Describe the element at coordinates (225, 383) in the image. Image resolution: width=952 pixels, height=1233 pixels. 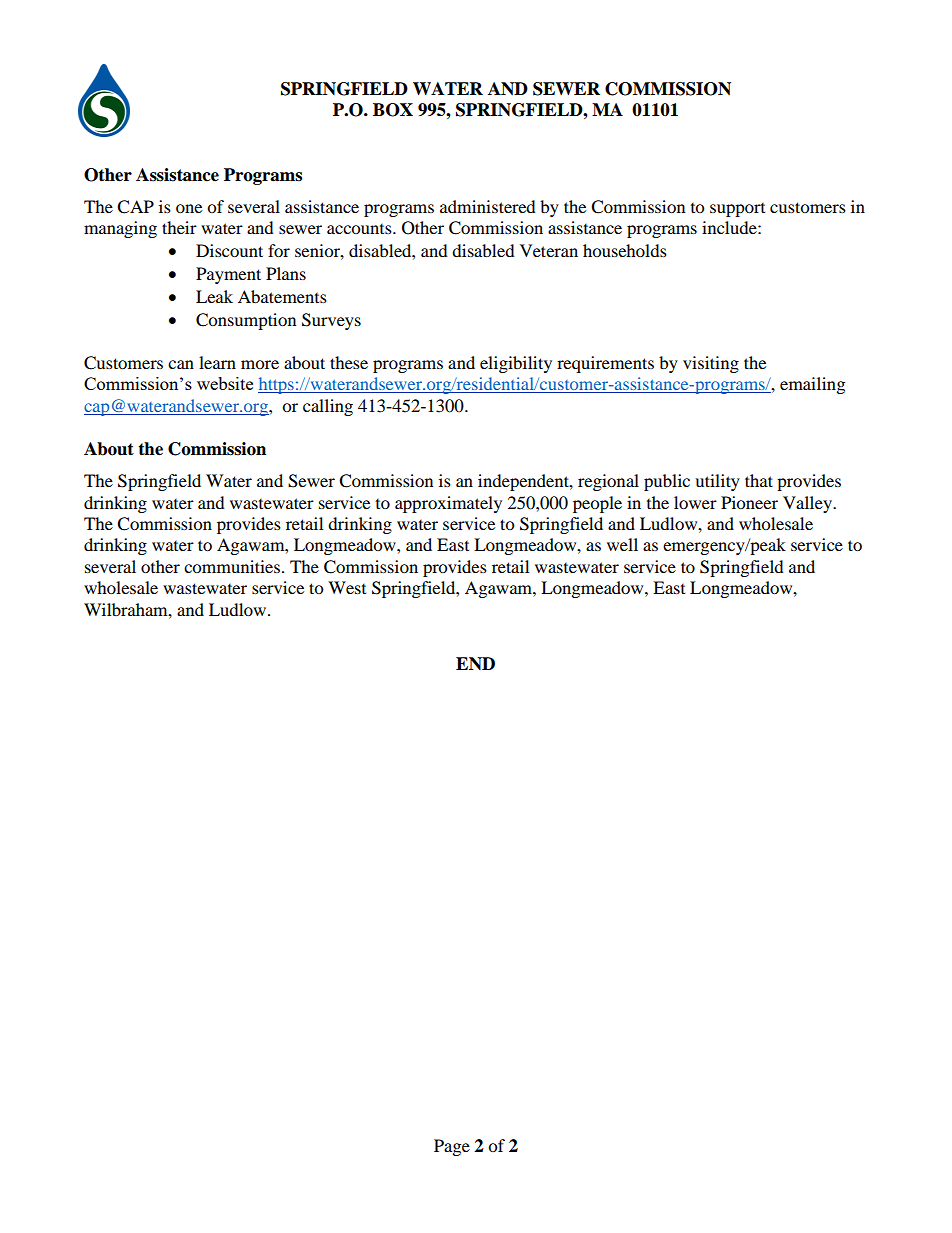
I see `website` at that location.
